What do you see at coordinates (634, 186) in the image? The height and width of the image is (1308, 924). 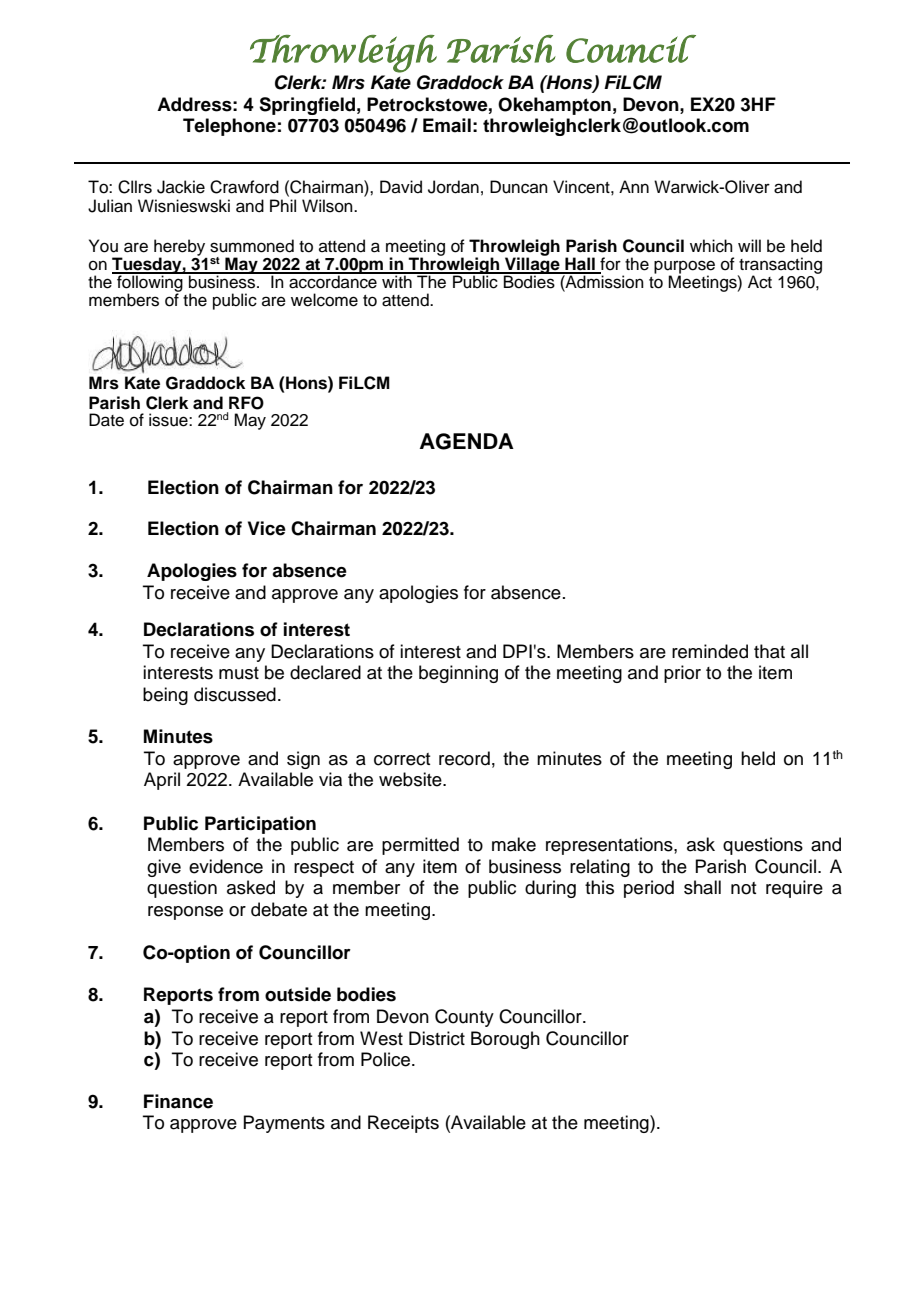 I see `Ann` at bounding box center [634, 186].
